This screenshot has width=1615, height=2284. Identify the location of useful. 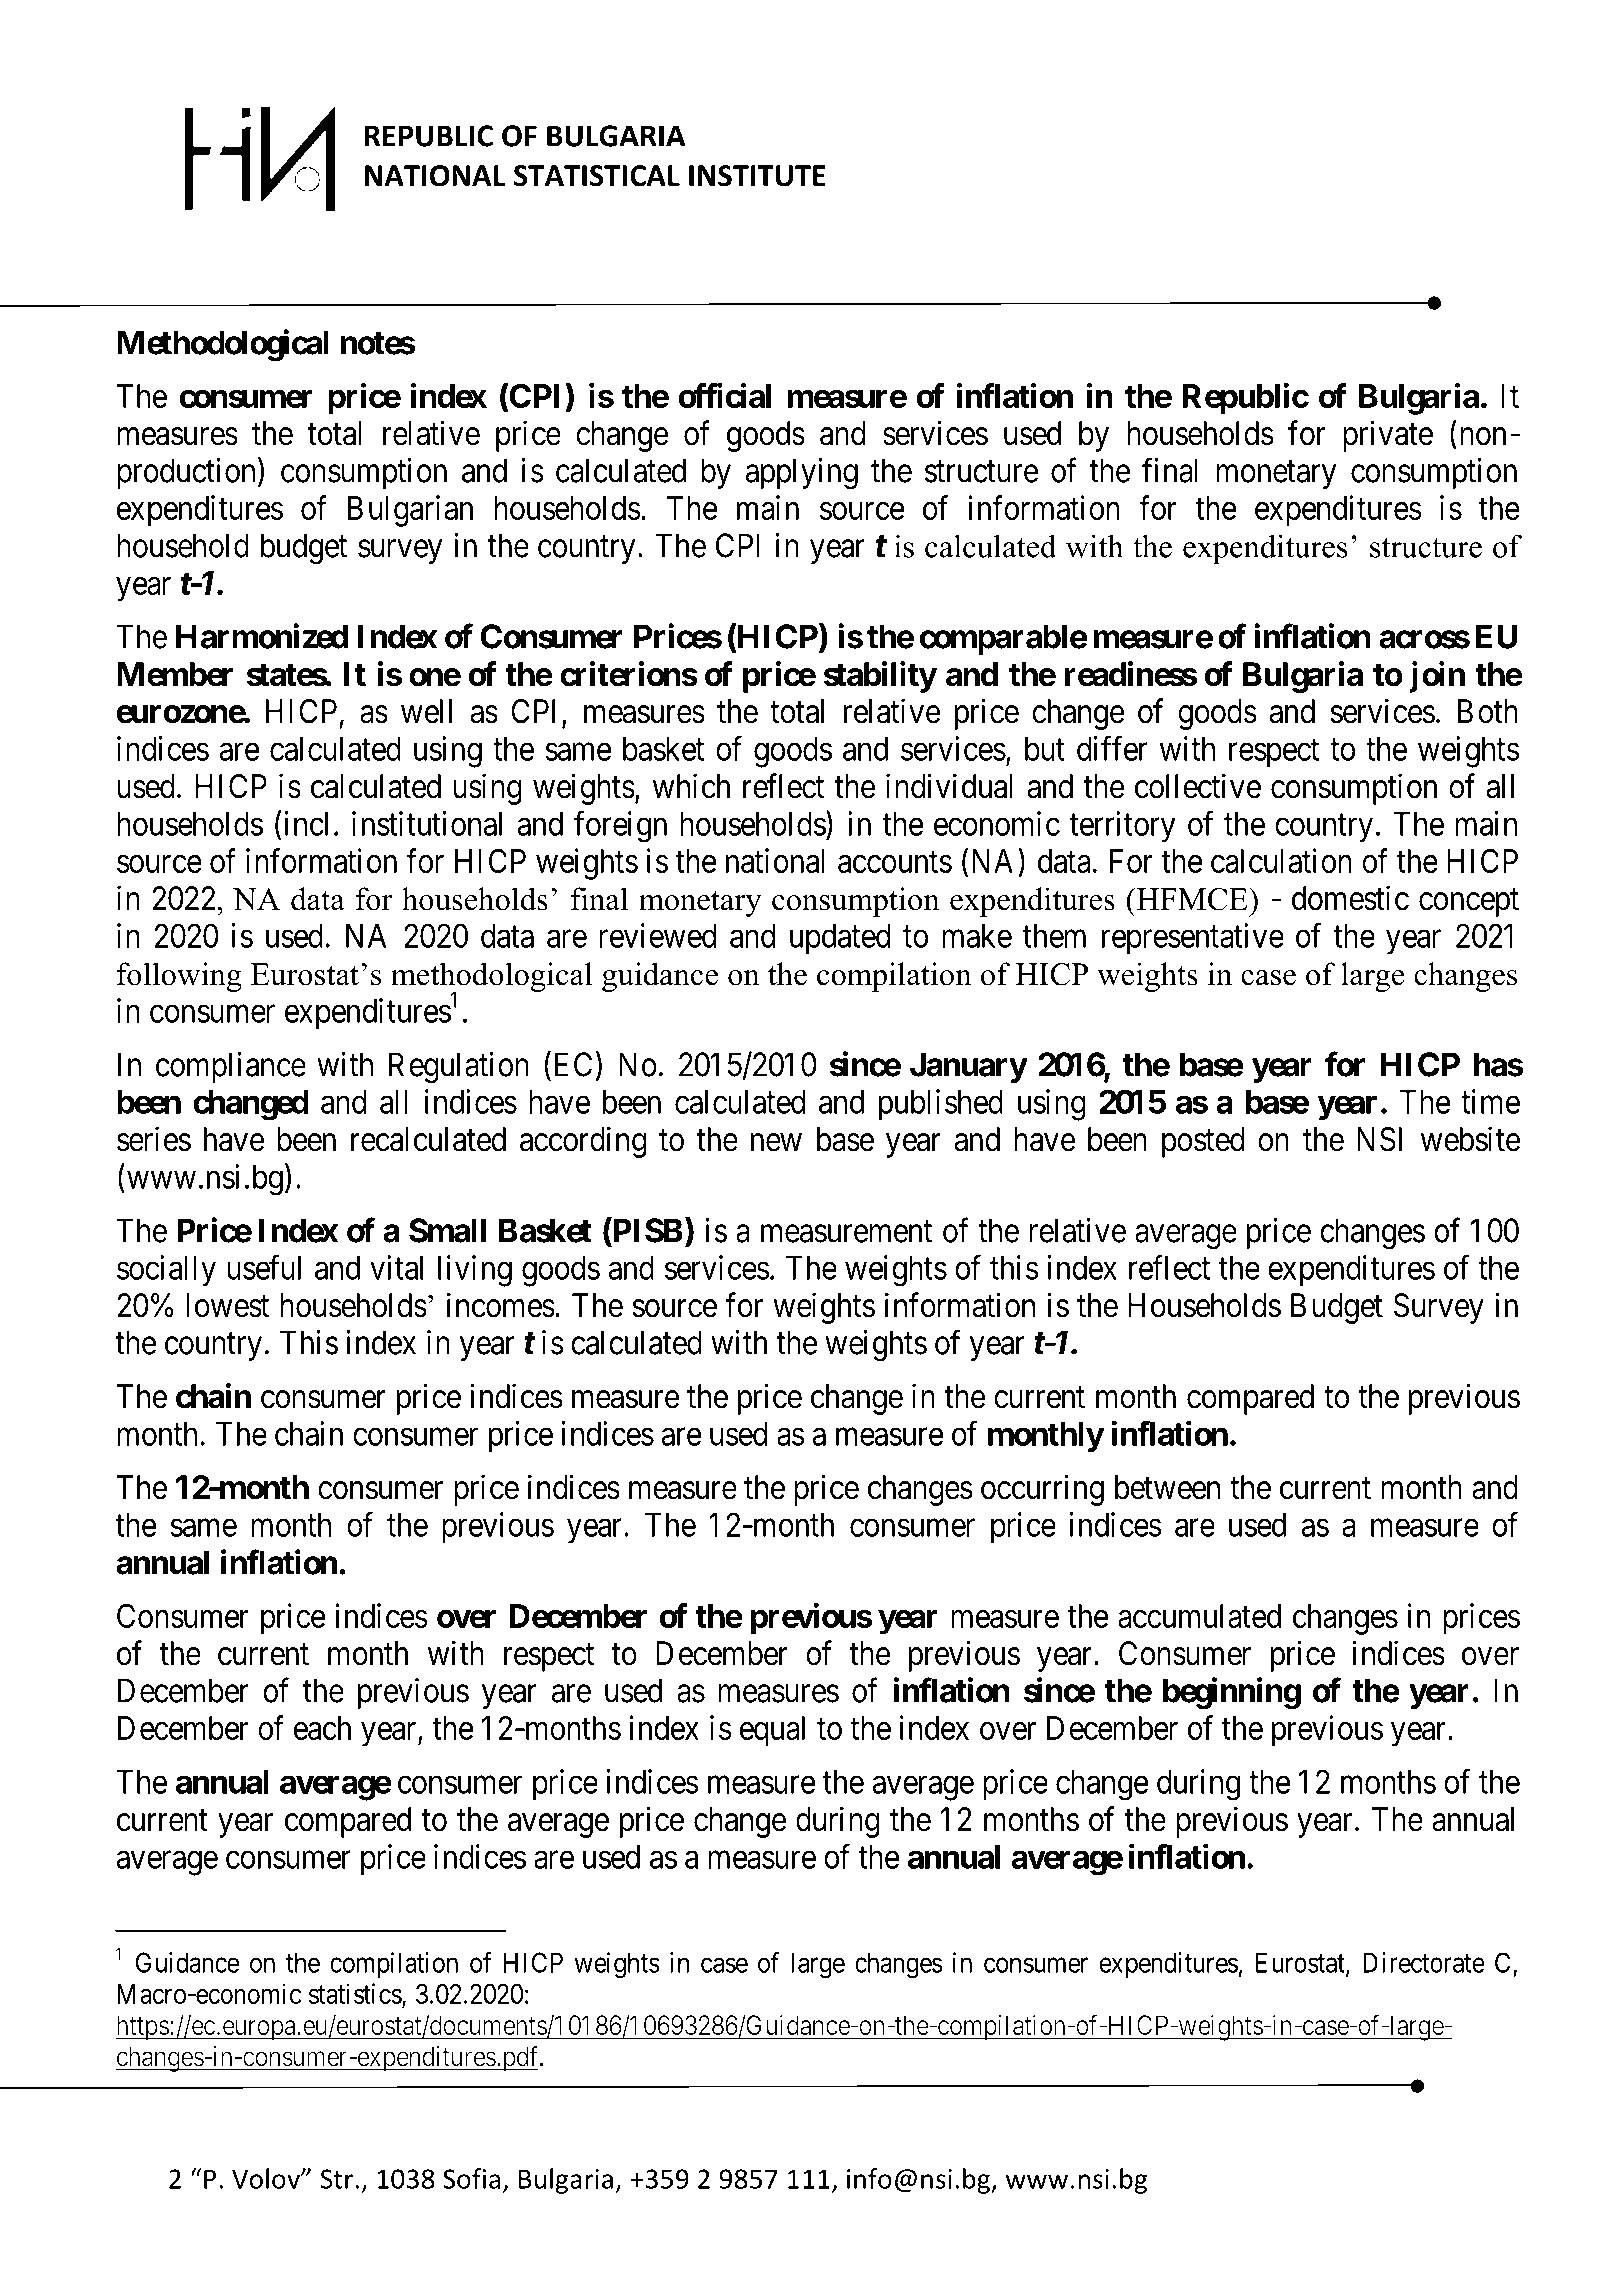
(264, 1267).
